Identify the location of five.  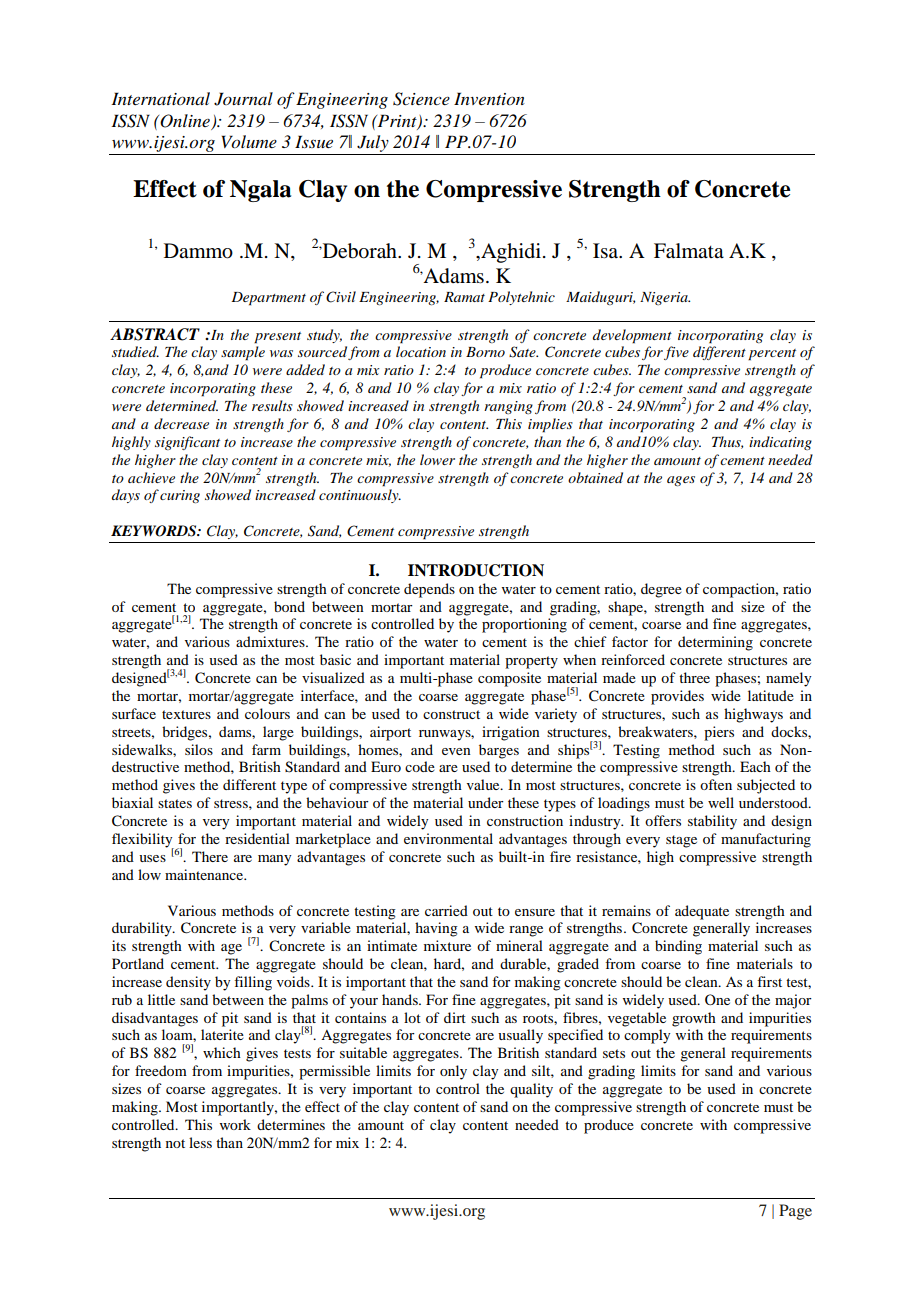
(676, 353).
